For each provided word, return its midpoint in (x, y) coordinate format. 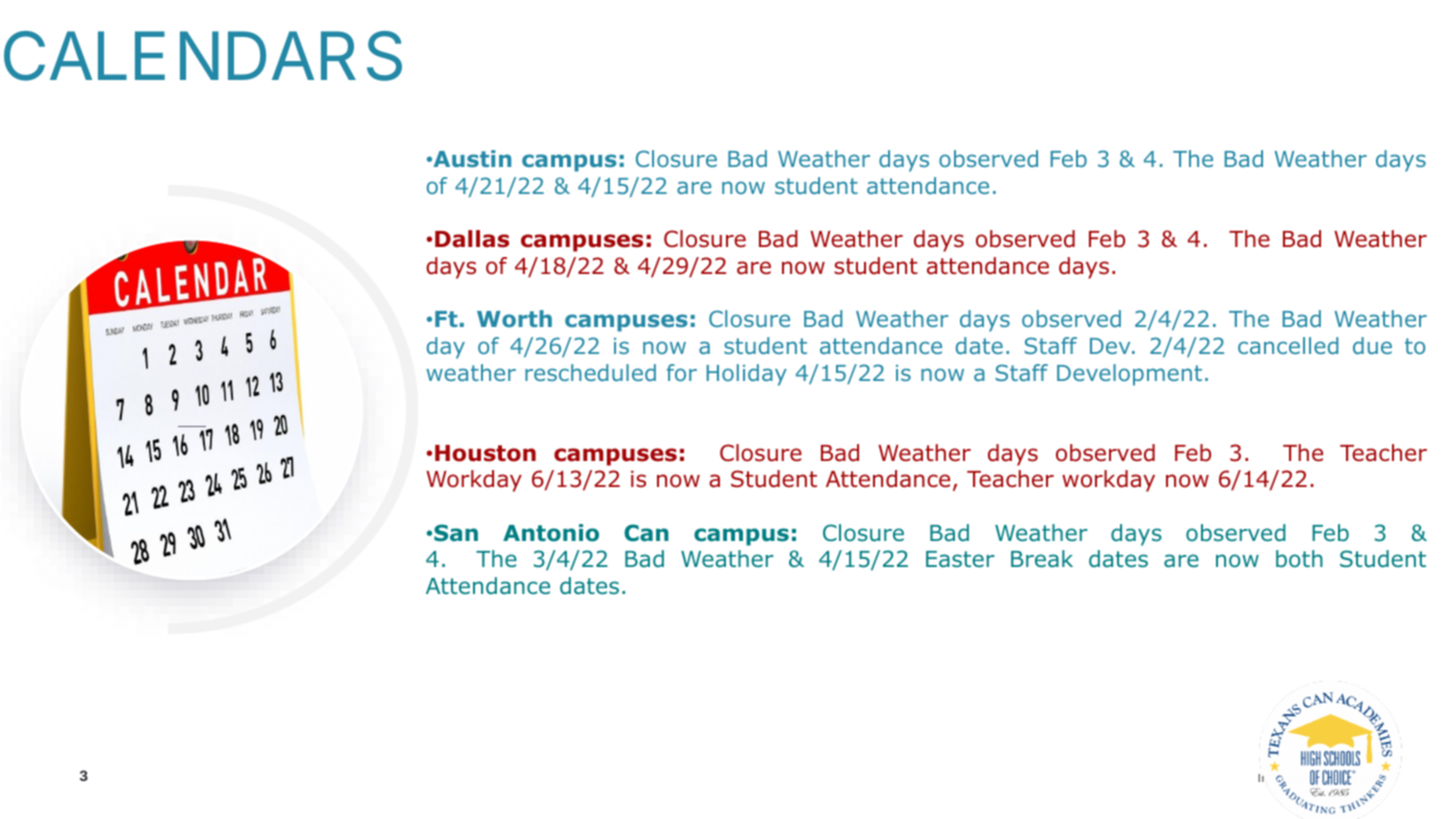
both (1299, 559)
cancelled (1288, 345)
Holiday (747, 375)
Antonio (551, 533)
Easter (960, 559)
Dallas (472, 239)
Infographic (1288, 779)
